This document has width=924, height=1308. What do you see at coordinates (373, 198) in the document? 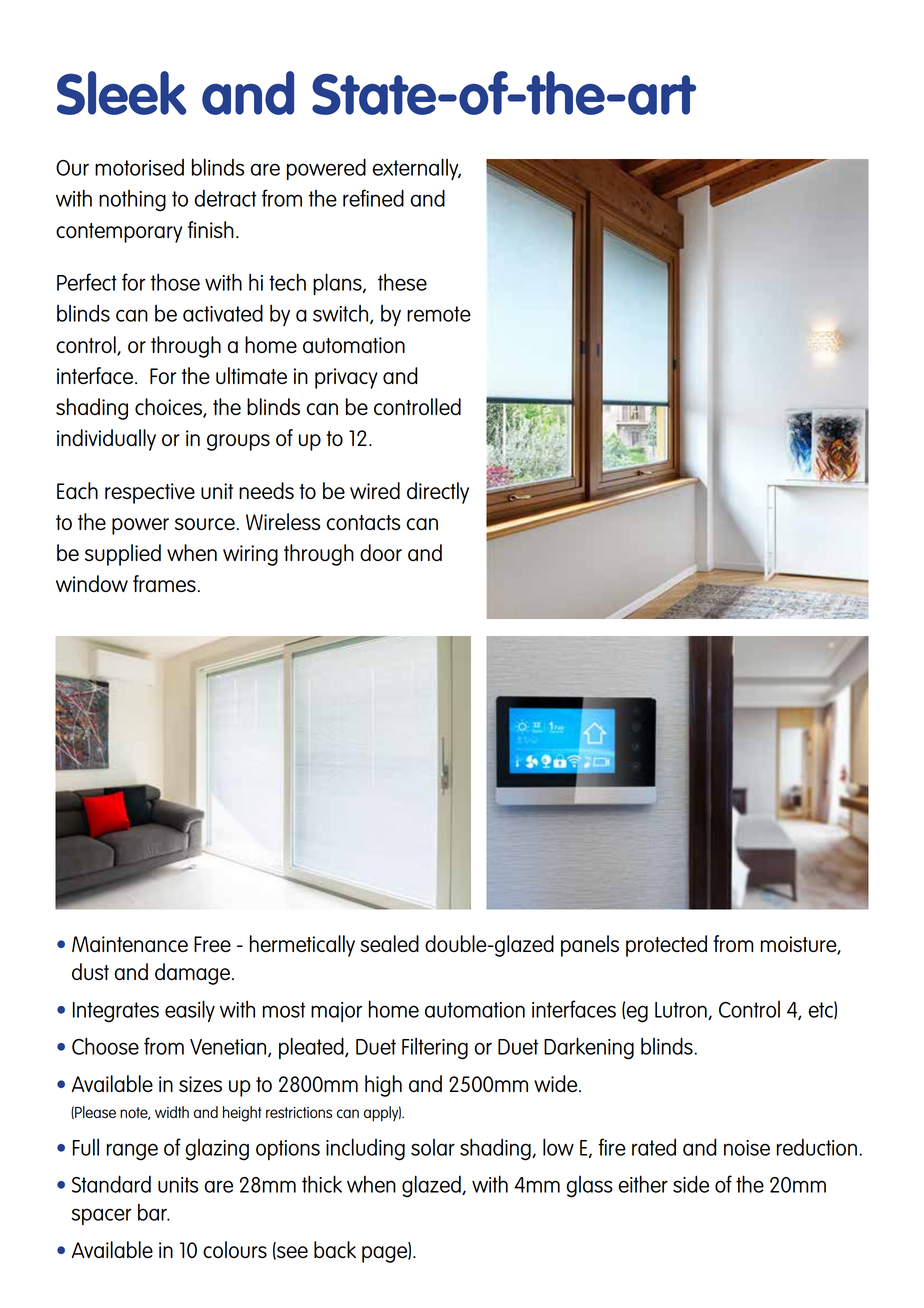
I see `refined` at bounding box center [373, 198].
